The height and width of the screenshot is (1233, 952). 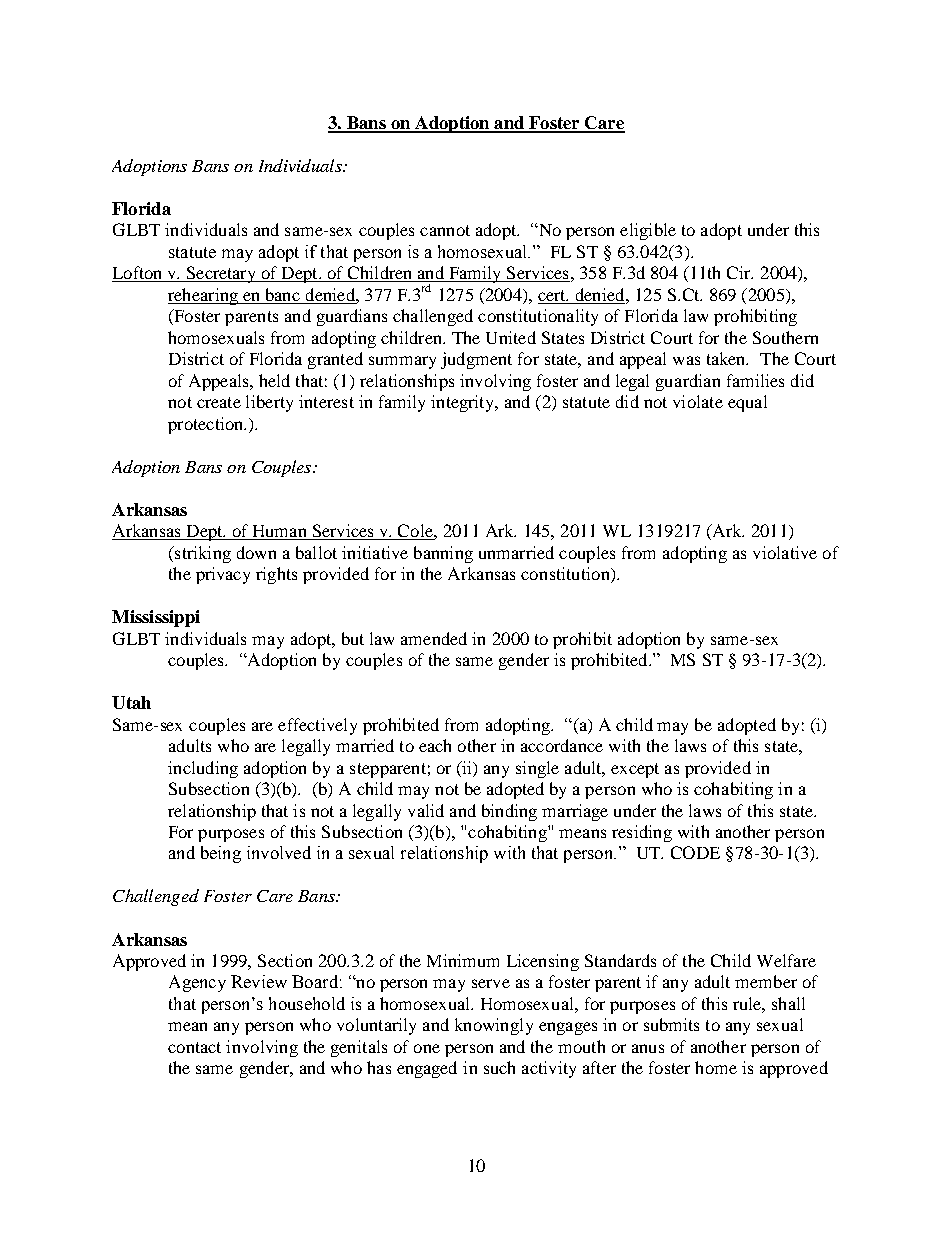 I want to click on one, so click(x=427, y=1048).
